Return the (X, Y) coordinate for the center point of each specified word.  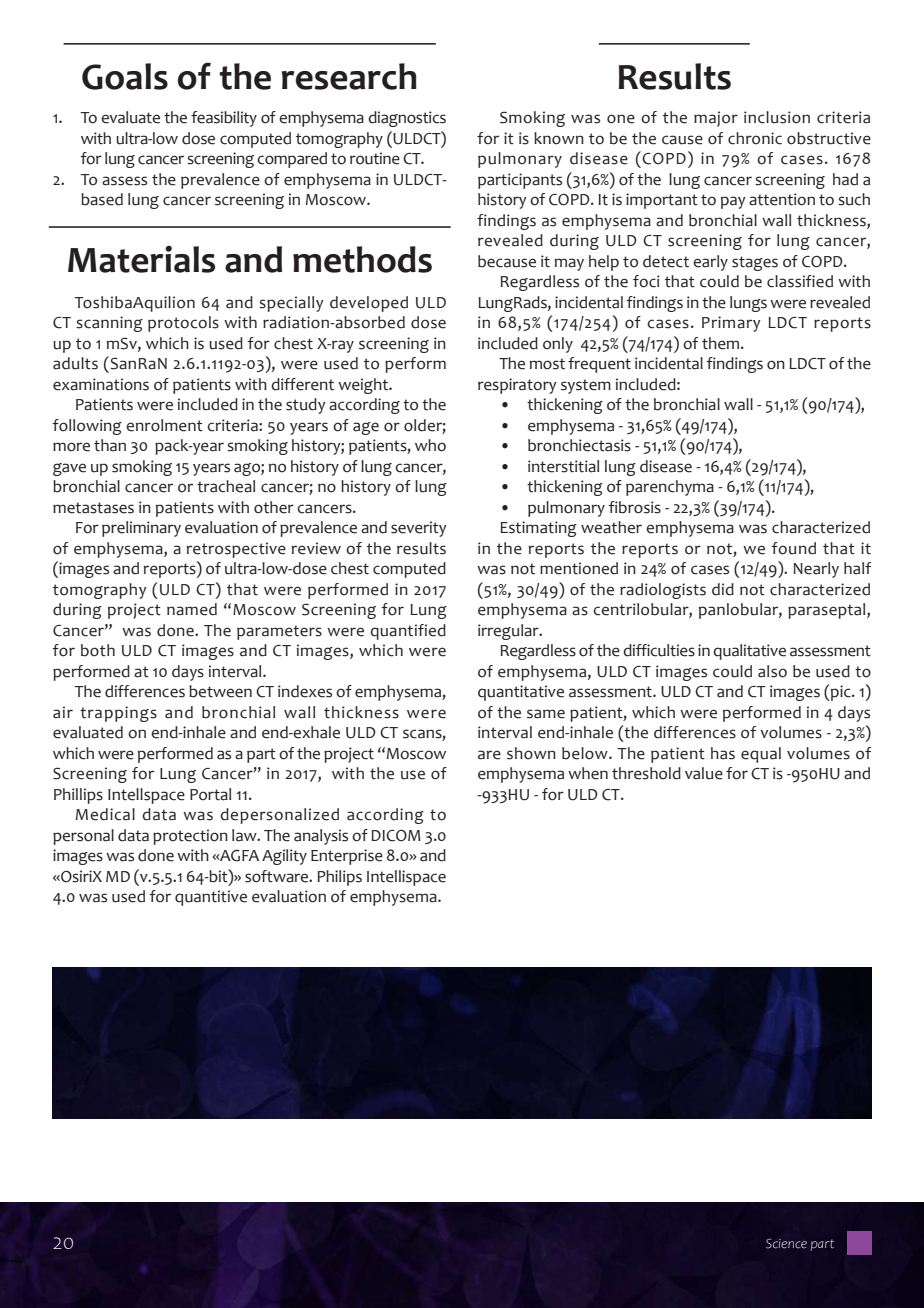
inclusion (777, 117)
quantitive (211, 898)
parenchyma (670, 488)
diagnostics (407, 119)
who (430, 445)
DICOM (396, 836)
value (704, 773)
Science (786, 1244)
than (110, 445)
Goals (125, 76)
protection (190, 837)
